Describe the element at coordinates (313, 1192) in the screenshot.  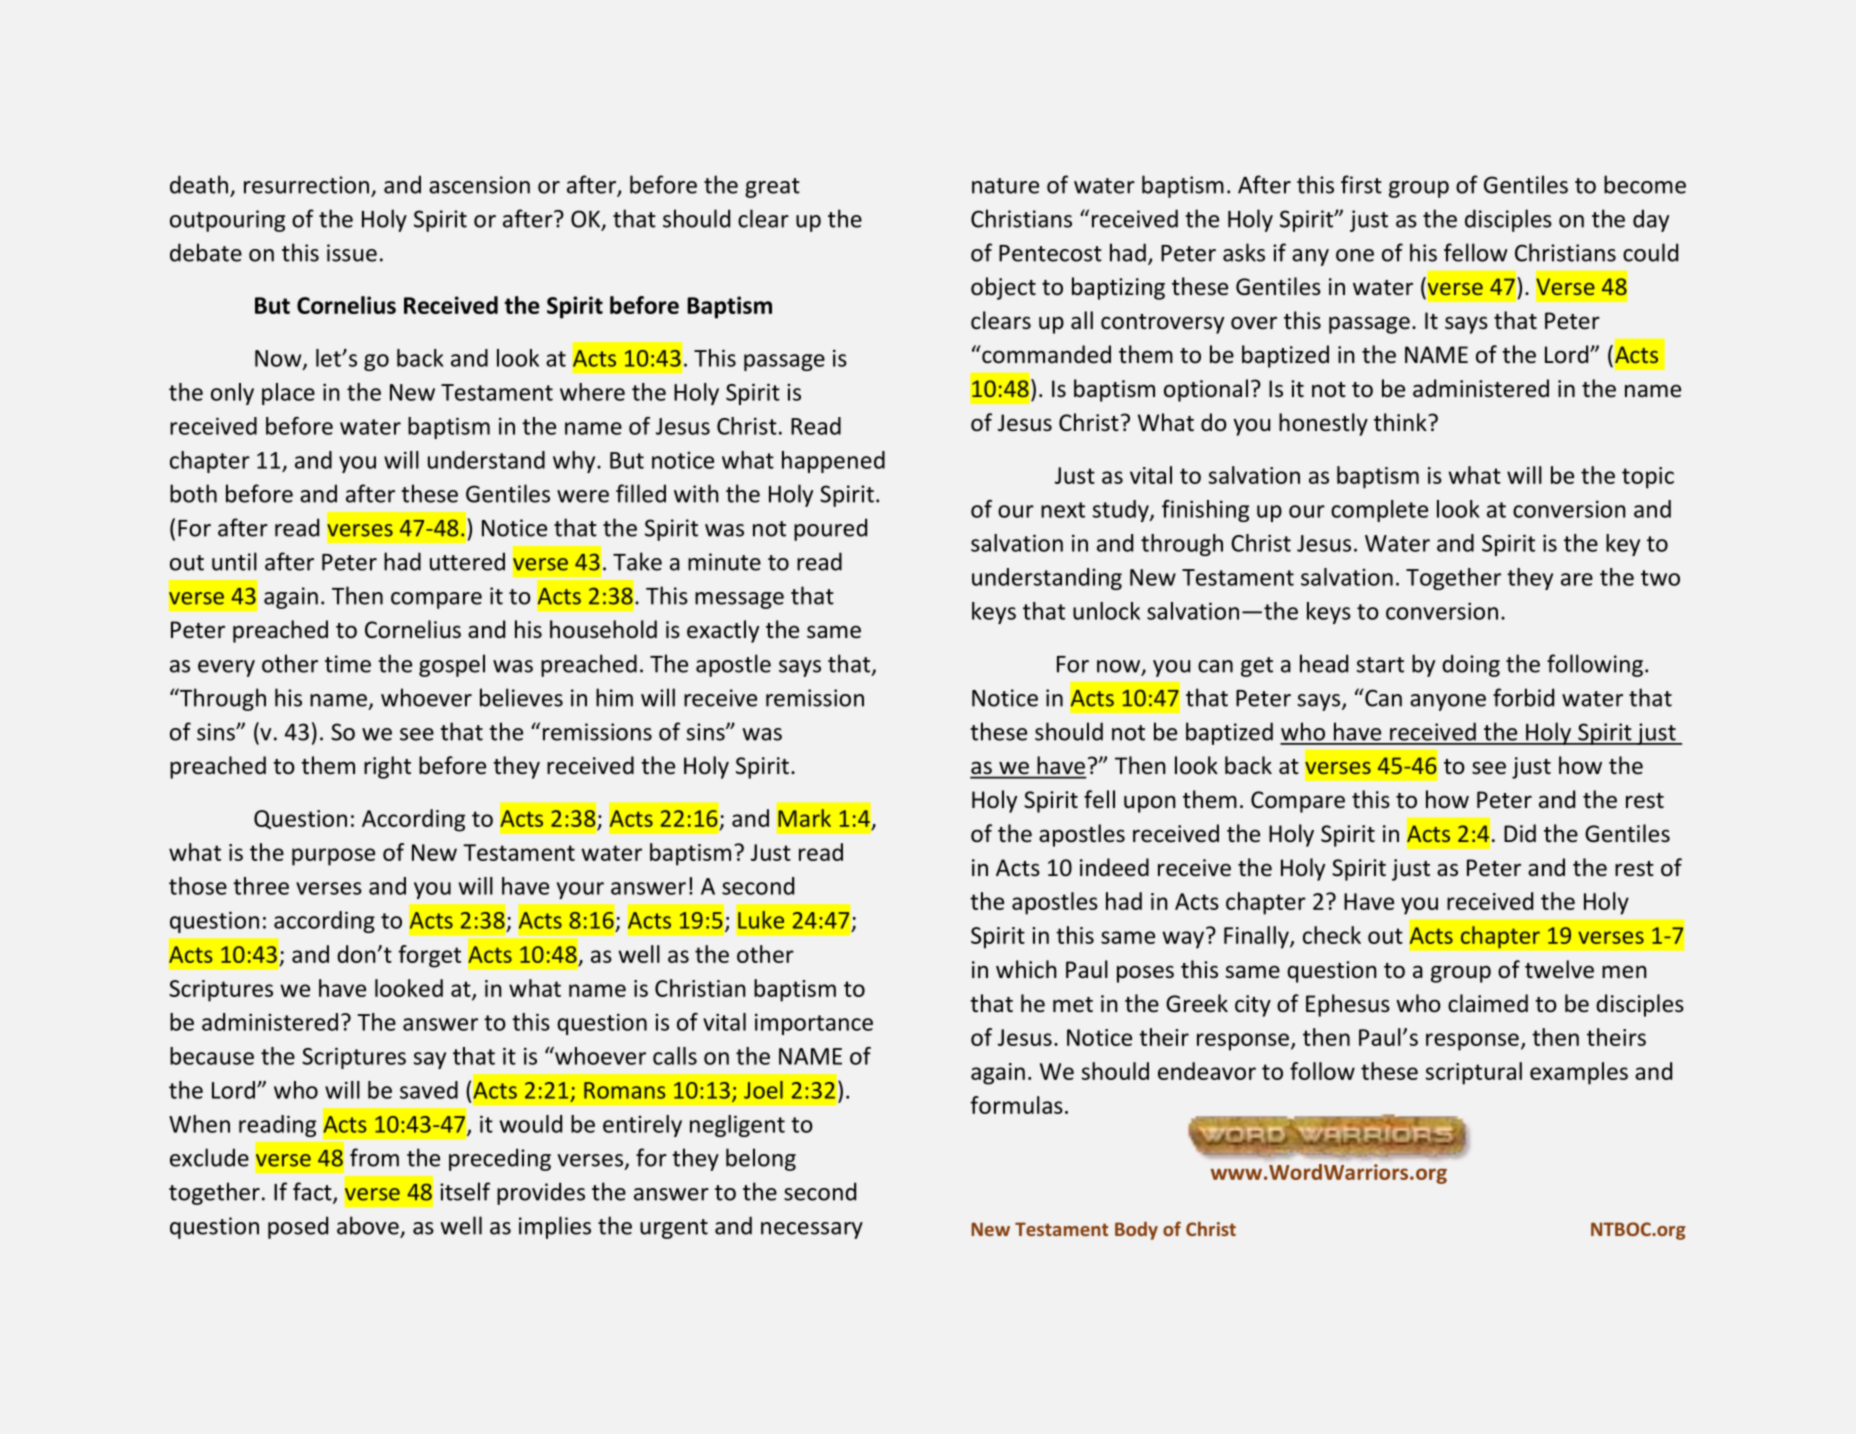
I see `fact` at that location.
